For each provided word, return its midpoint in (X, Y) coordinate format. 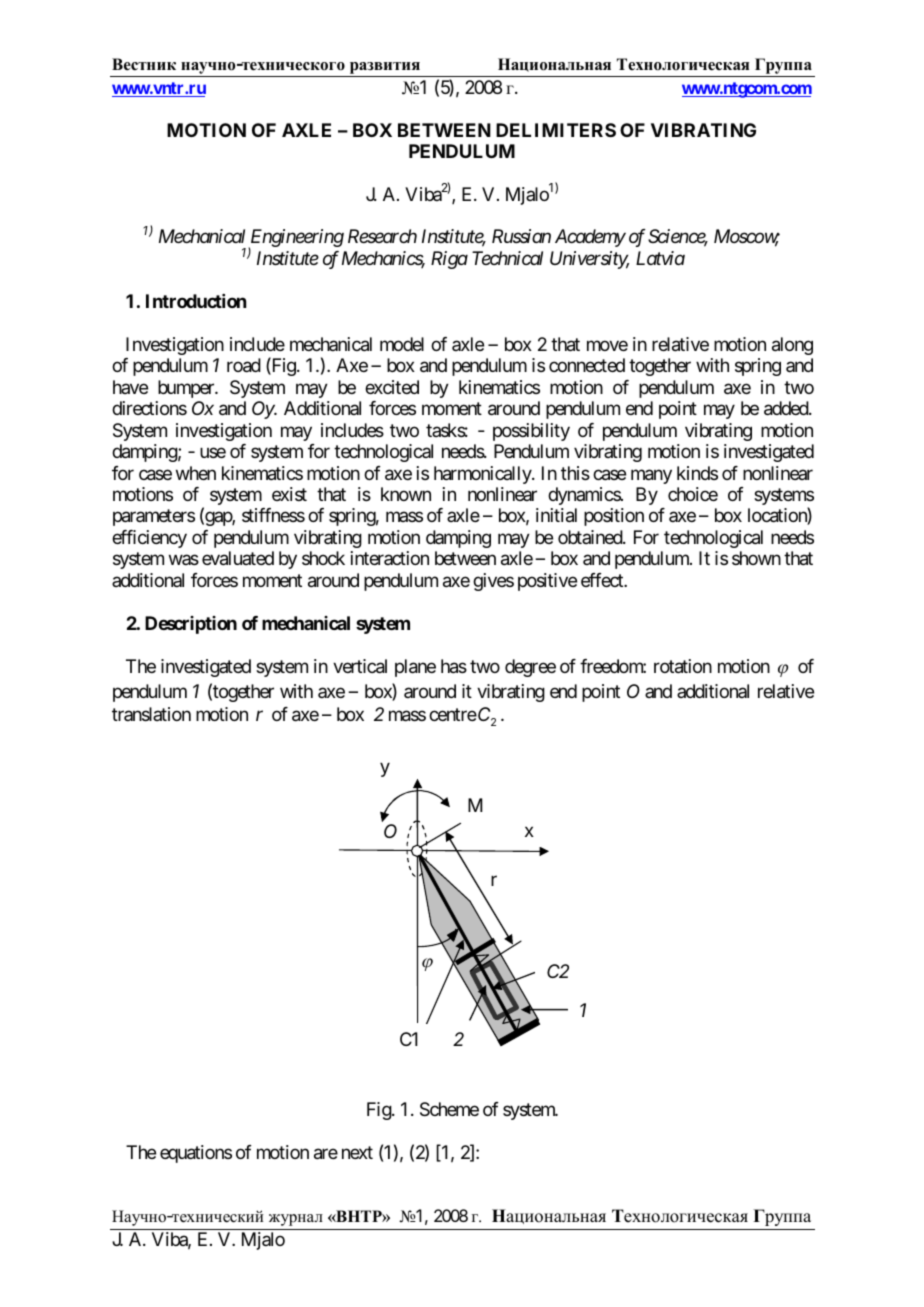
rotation (683, 666)
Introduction (196, 301)
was (184, 560)
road (244, 365)
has (454, 666)
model (402, 344)
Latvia (660, 258)
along (792, 346)
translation (151, 714)
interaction (390, 558)
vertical (360, 666)
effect (603, 580)
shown (756, 558)
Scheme (449, 1109)
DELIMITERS (556, 130)
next (357, 1152)
